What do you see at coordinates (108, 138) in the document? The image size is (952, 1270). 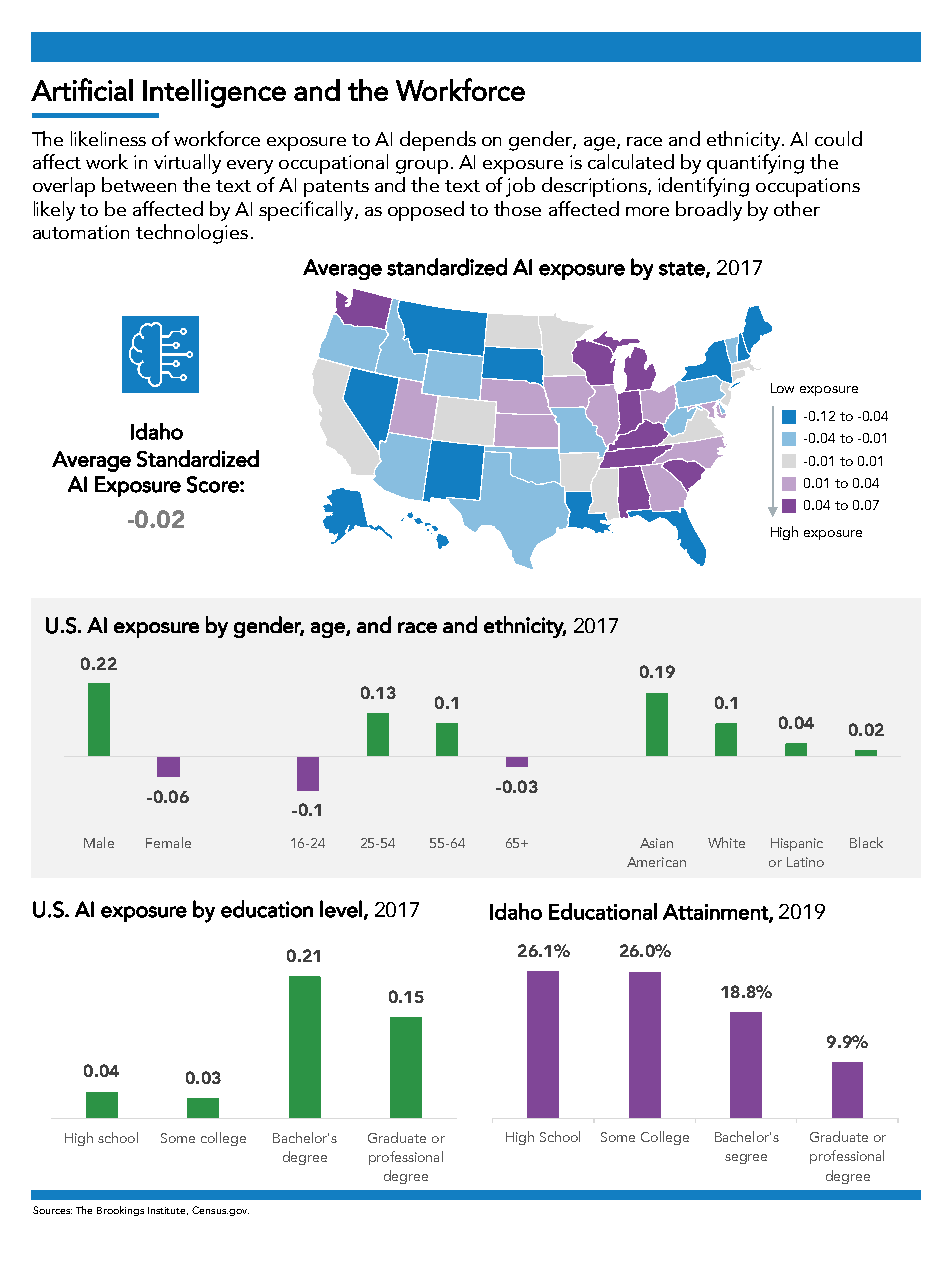 I see `likeliness` at bounding box center [108, 138].
